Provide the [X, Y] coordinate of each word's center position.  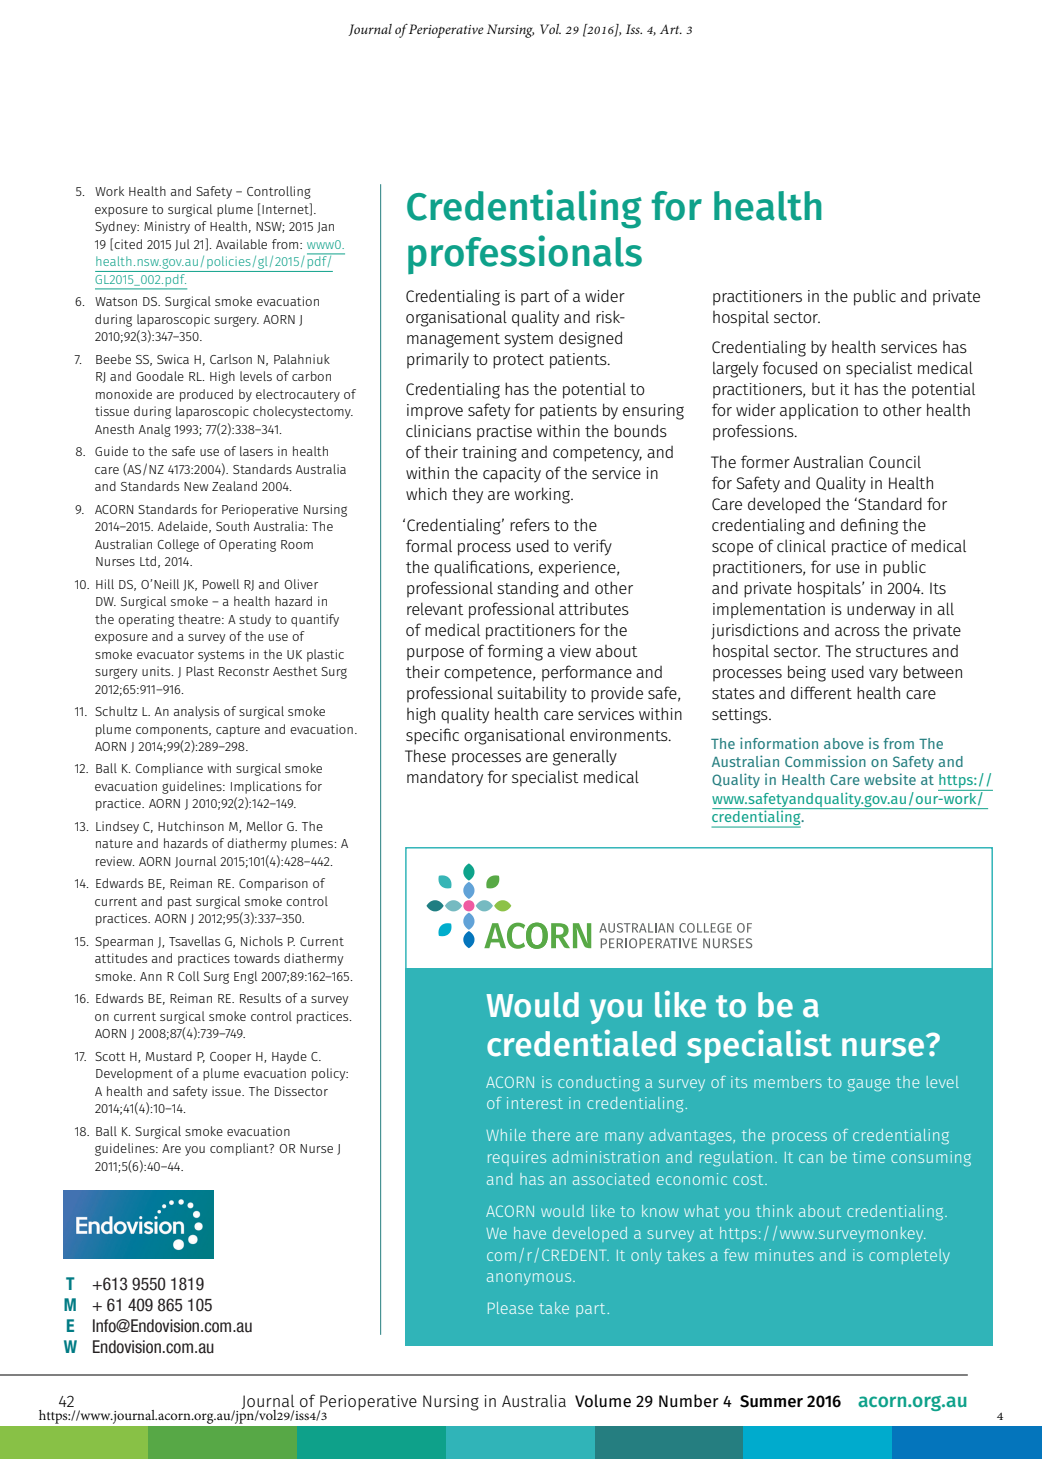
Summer [771, 1401]
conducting [599, 1083]
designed [590, 339]
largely [735, 369]
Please [510, 1308]
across [857, 631]
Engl [245, 977]
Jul [182, 245]
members [788, 1082]
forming [515, 652]
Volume [603, 1400]
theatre [200, 619]
